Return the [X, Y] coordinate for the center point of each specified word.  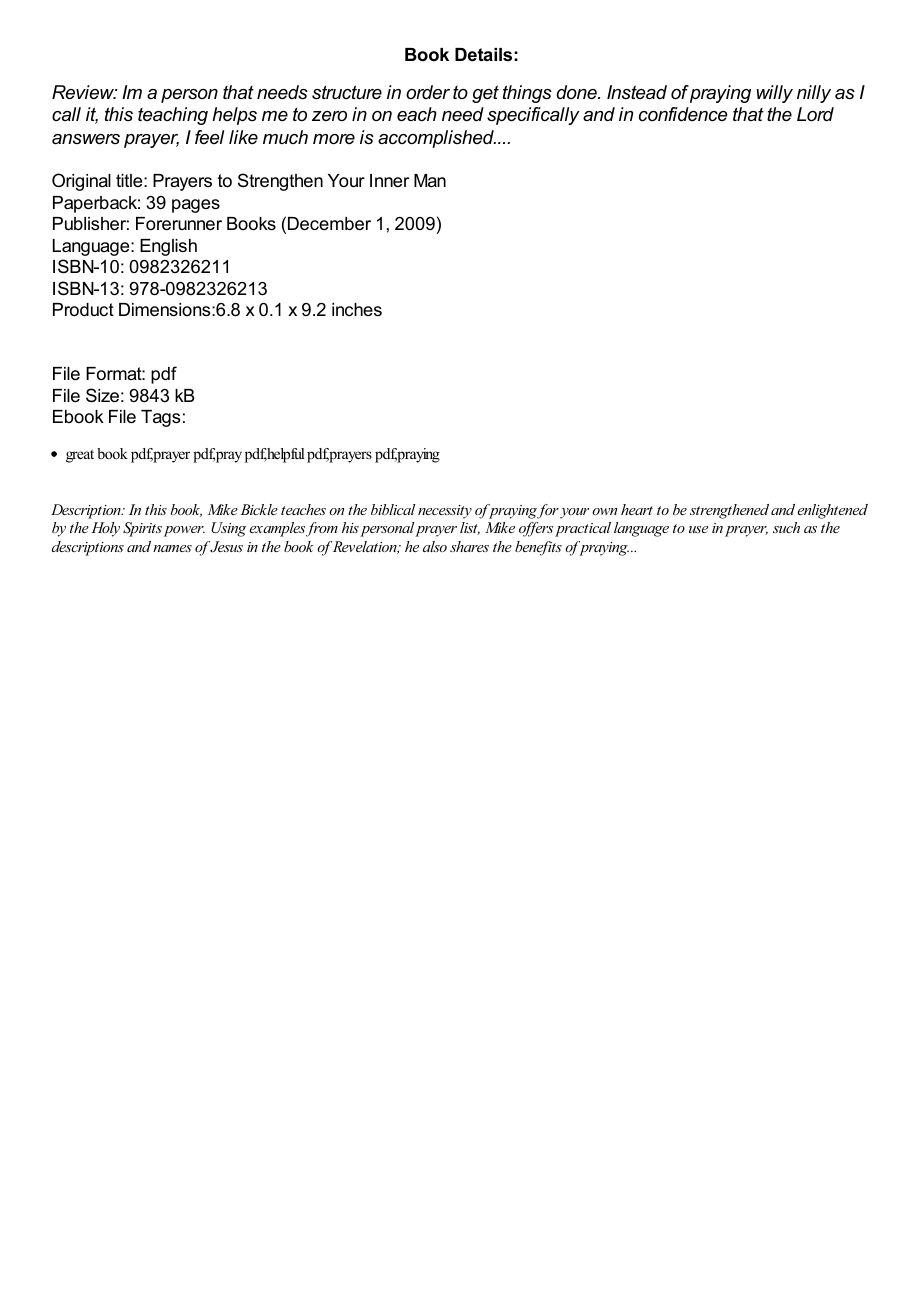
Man [430, 180]
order [428, 92]
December [329, 224]
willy [774, 94]
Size [102, 395]
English [168, 247]
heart [637, 509]
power [184, 531]
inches [357, 309]
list [470, 528]
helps [234, 116]
